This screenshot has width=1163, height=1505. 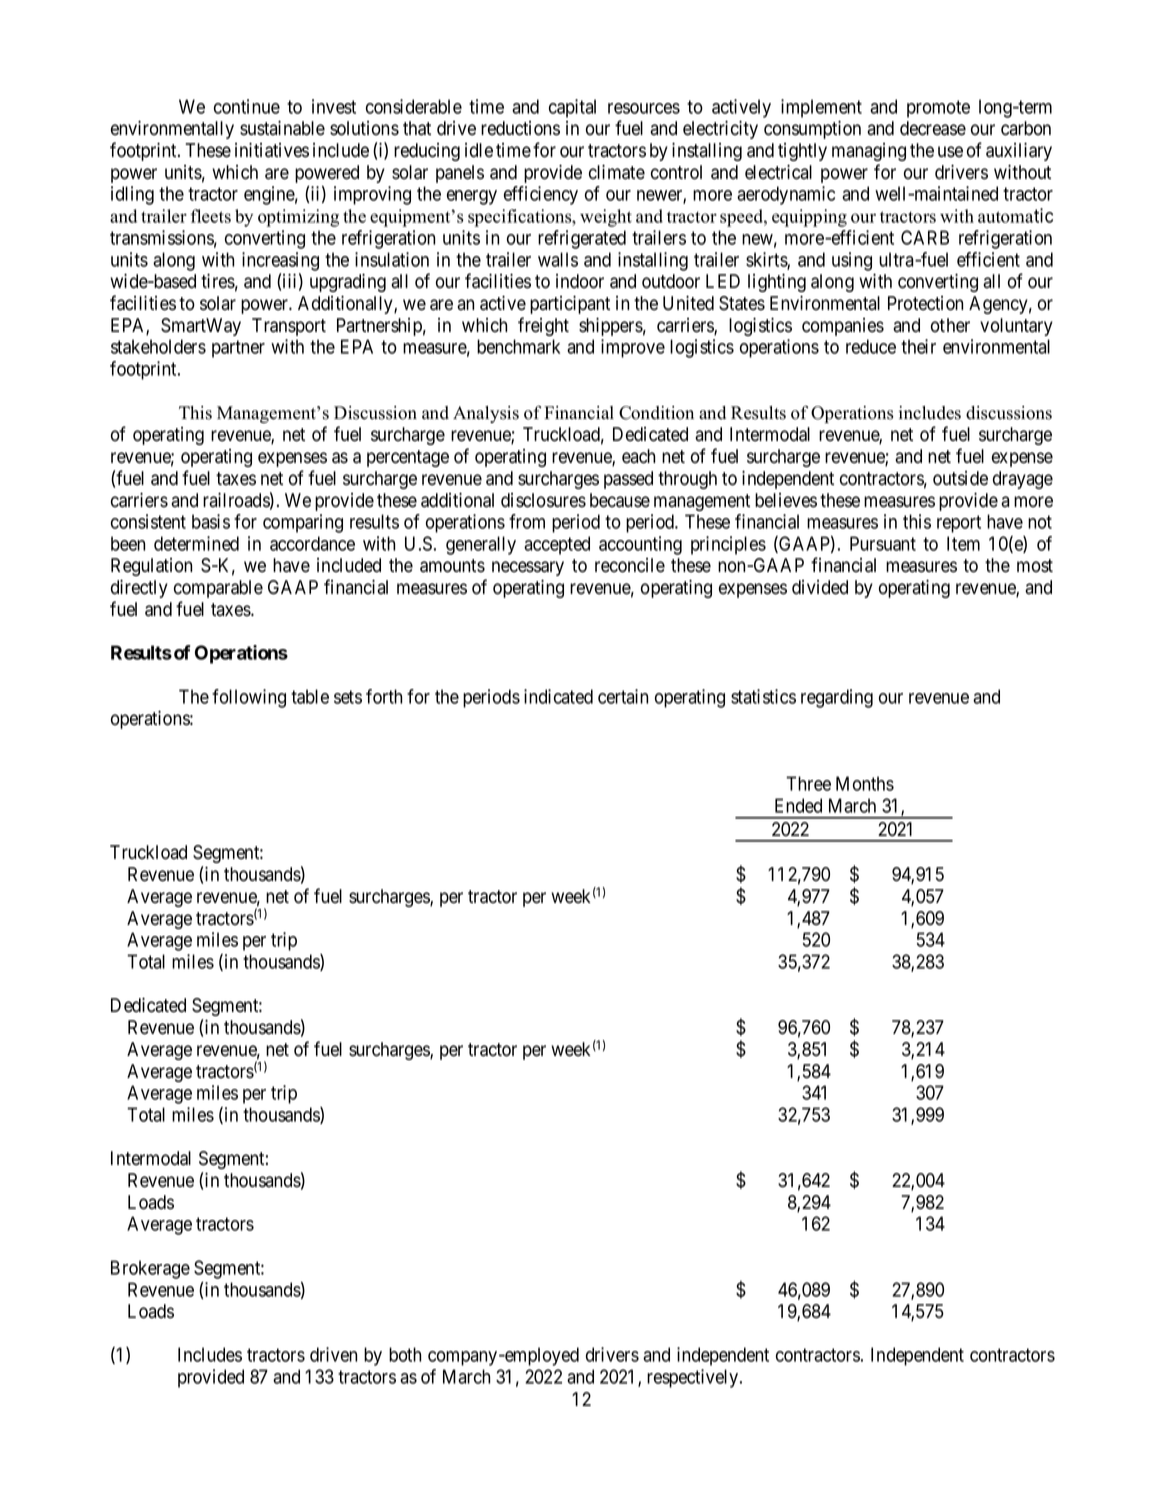 I want to click on Brokerage, so click(x=150, y=1269).
